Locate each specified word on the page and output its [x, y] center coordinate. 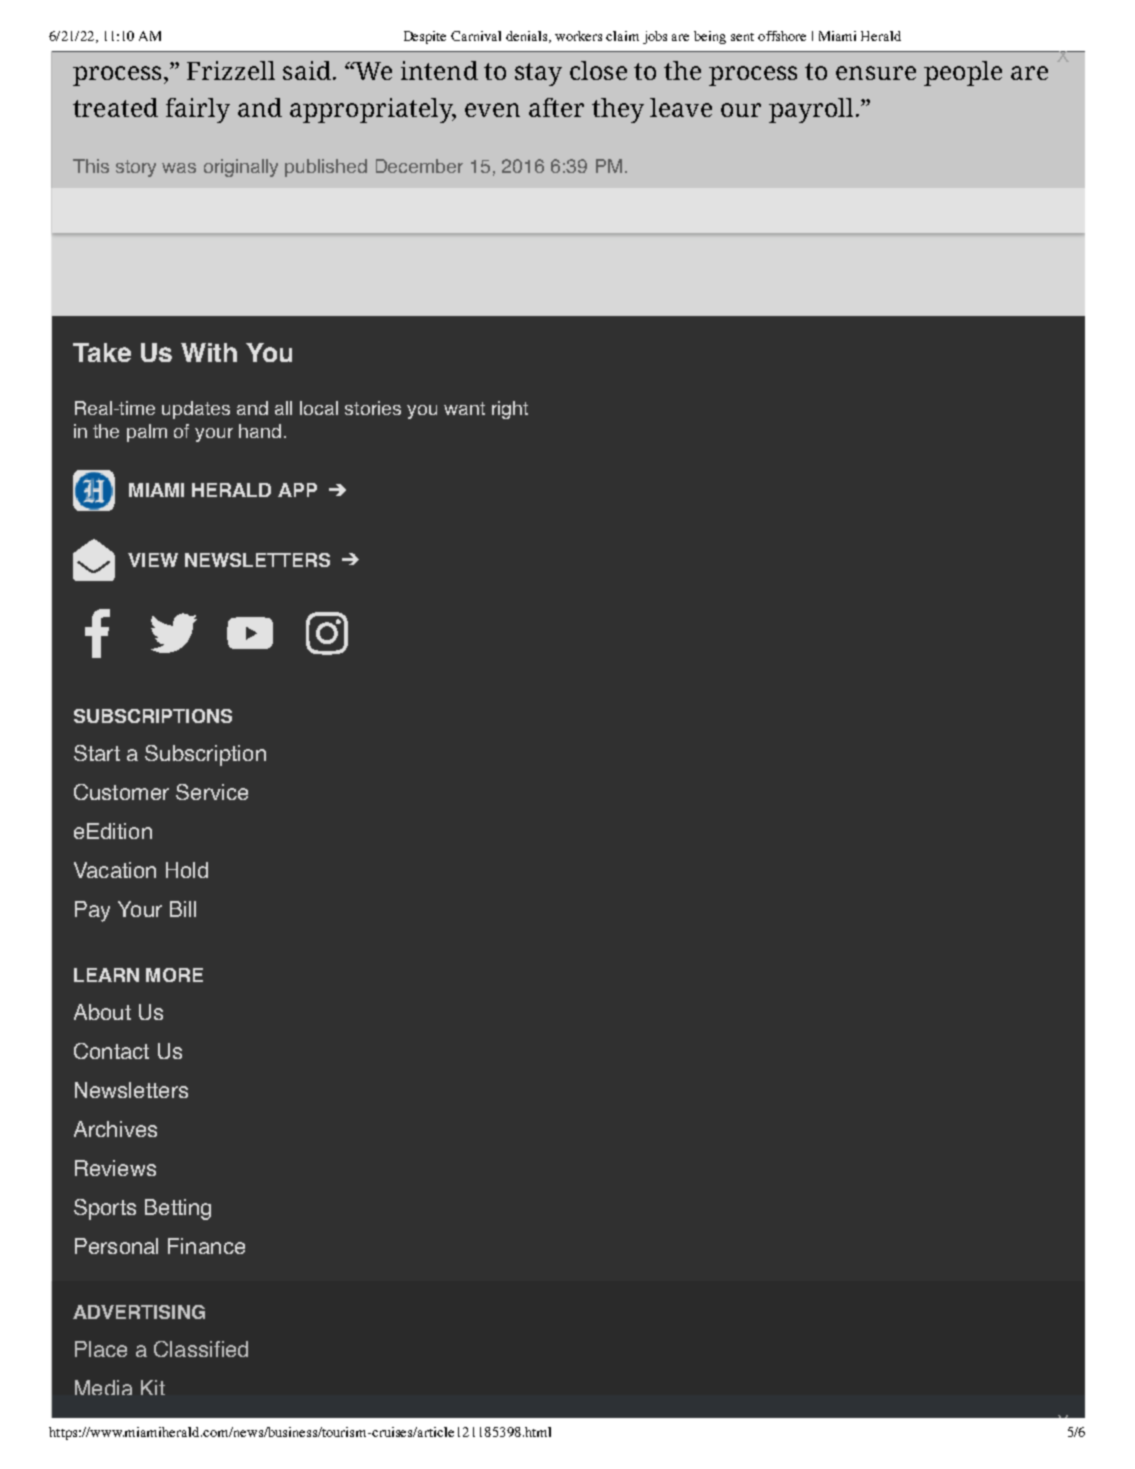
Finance [206, 1246]
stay [538, 74]
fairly [198, 110]
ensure [876, 73]
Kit [153, 1387]
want [464, 408]
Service [212, 792]
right [510, 410]
